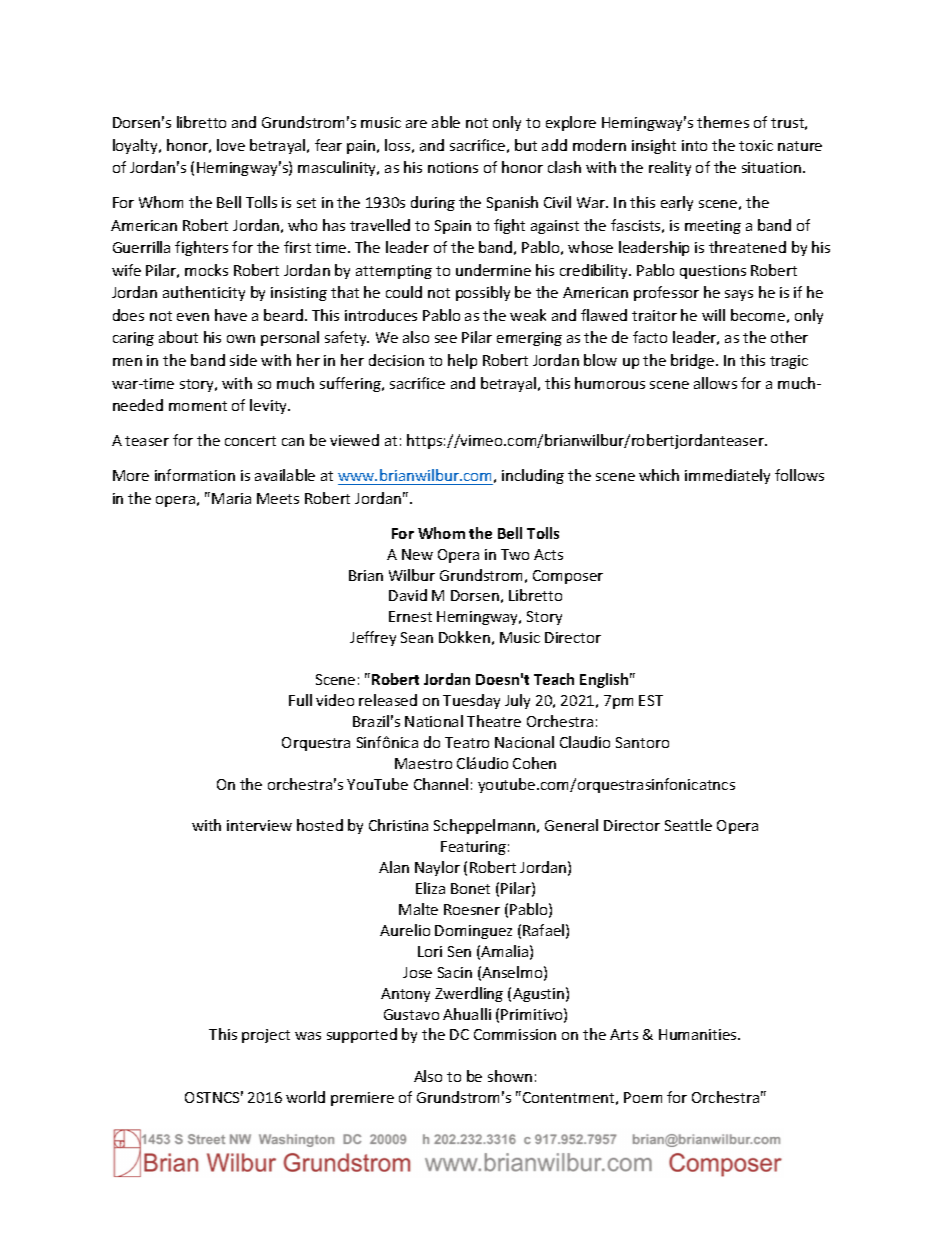 The image size is (952, 1233). Describe the element at coordinates (699, 1034) in the document. I see `Humanities` at that location.
